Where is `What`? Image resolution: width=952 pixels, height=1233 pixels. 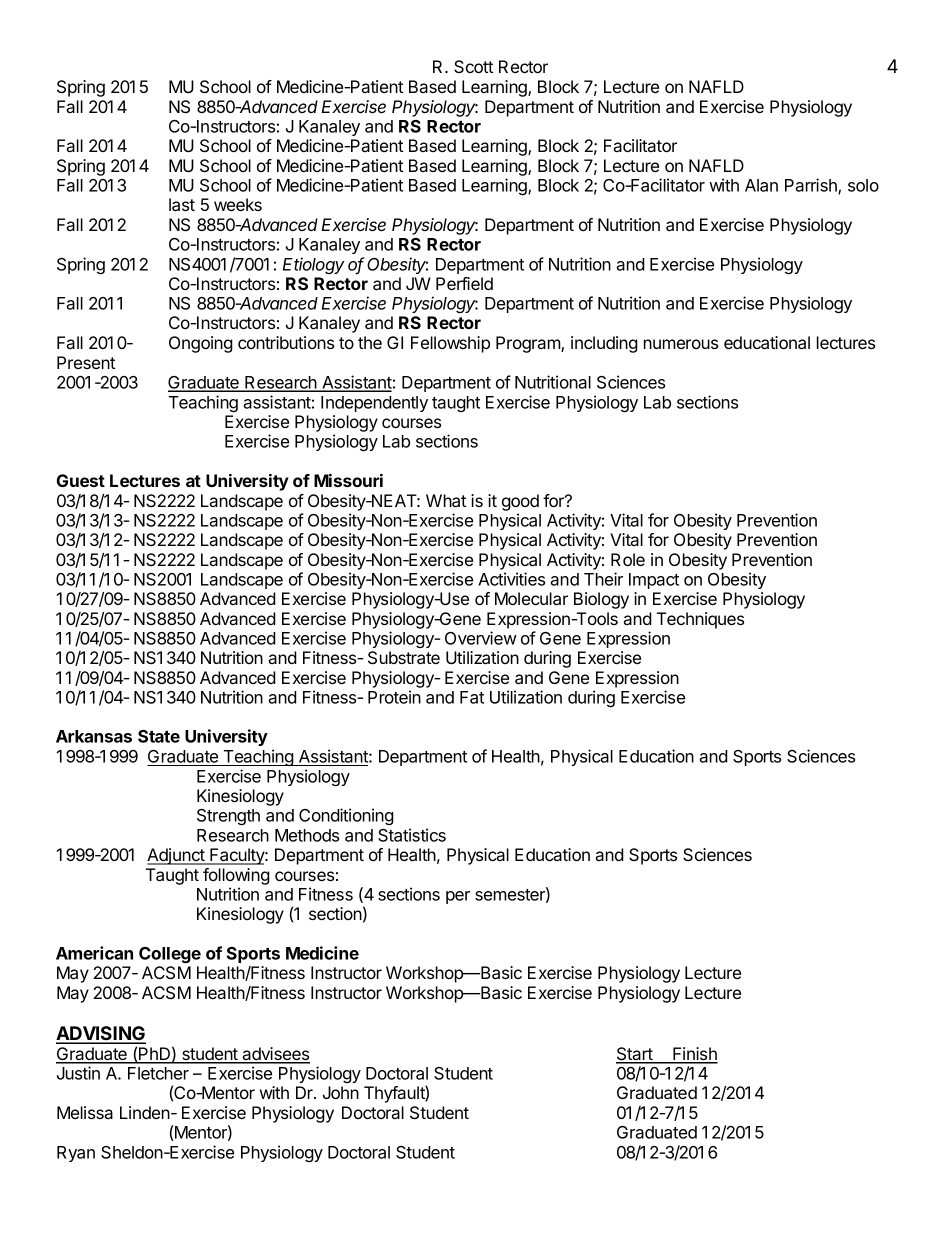 What is located at coordinates (446, 500).
